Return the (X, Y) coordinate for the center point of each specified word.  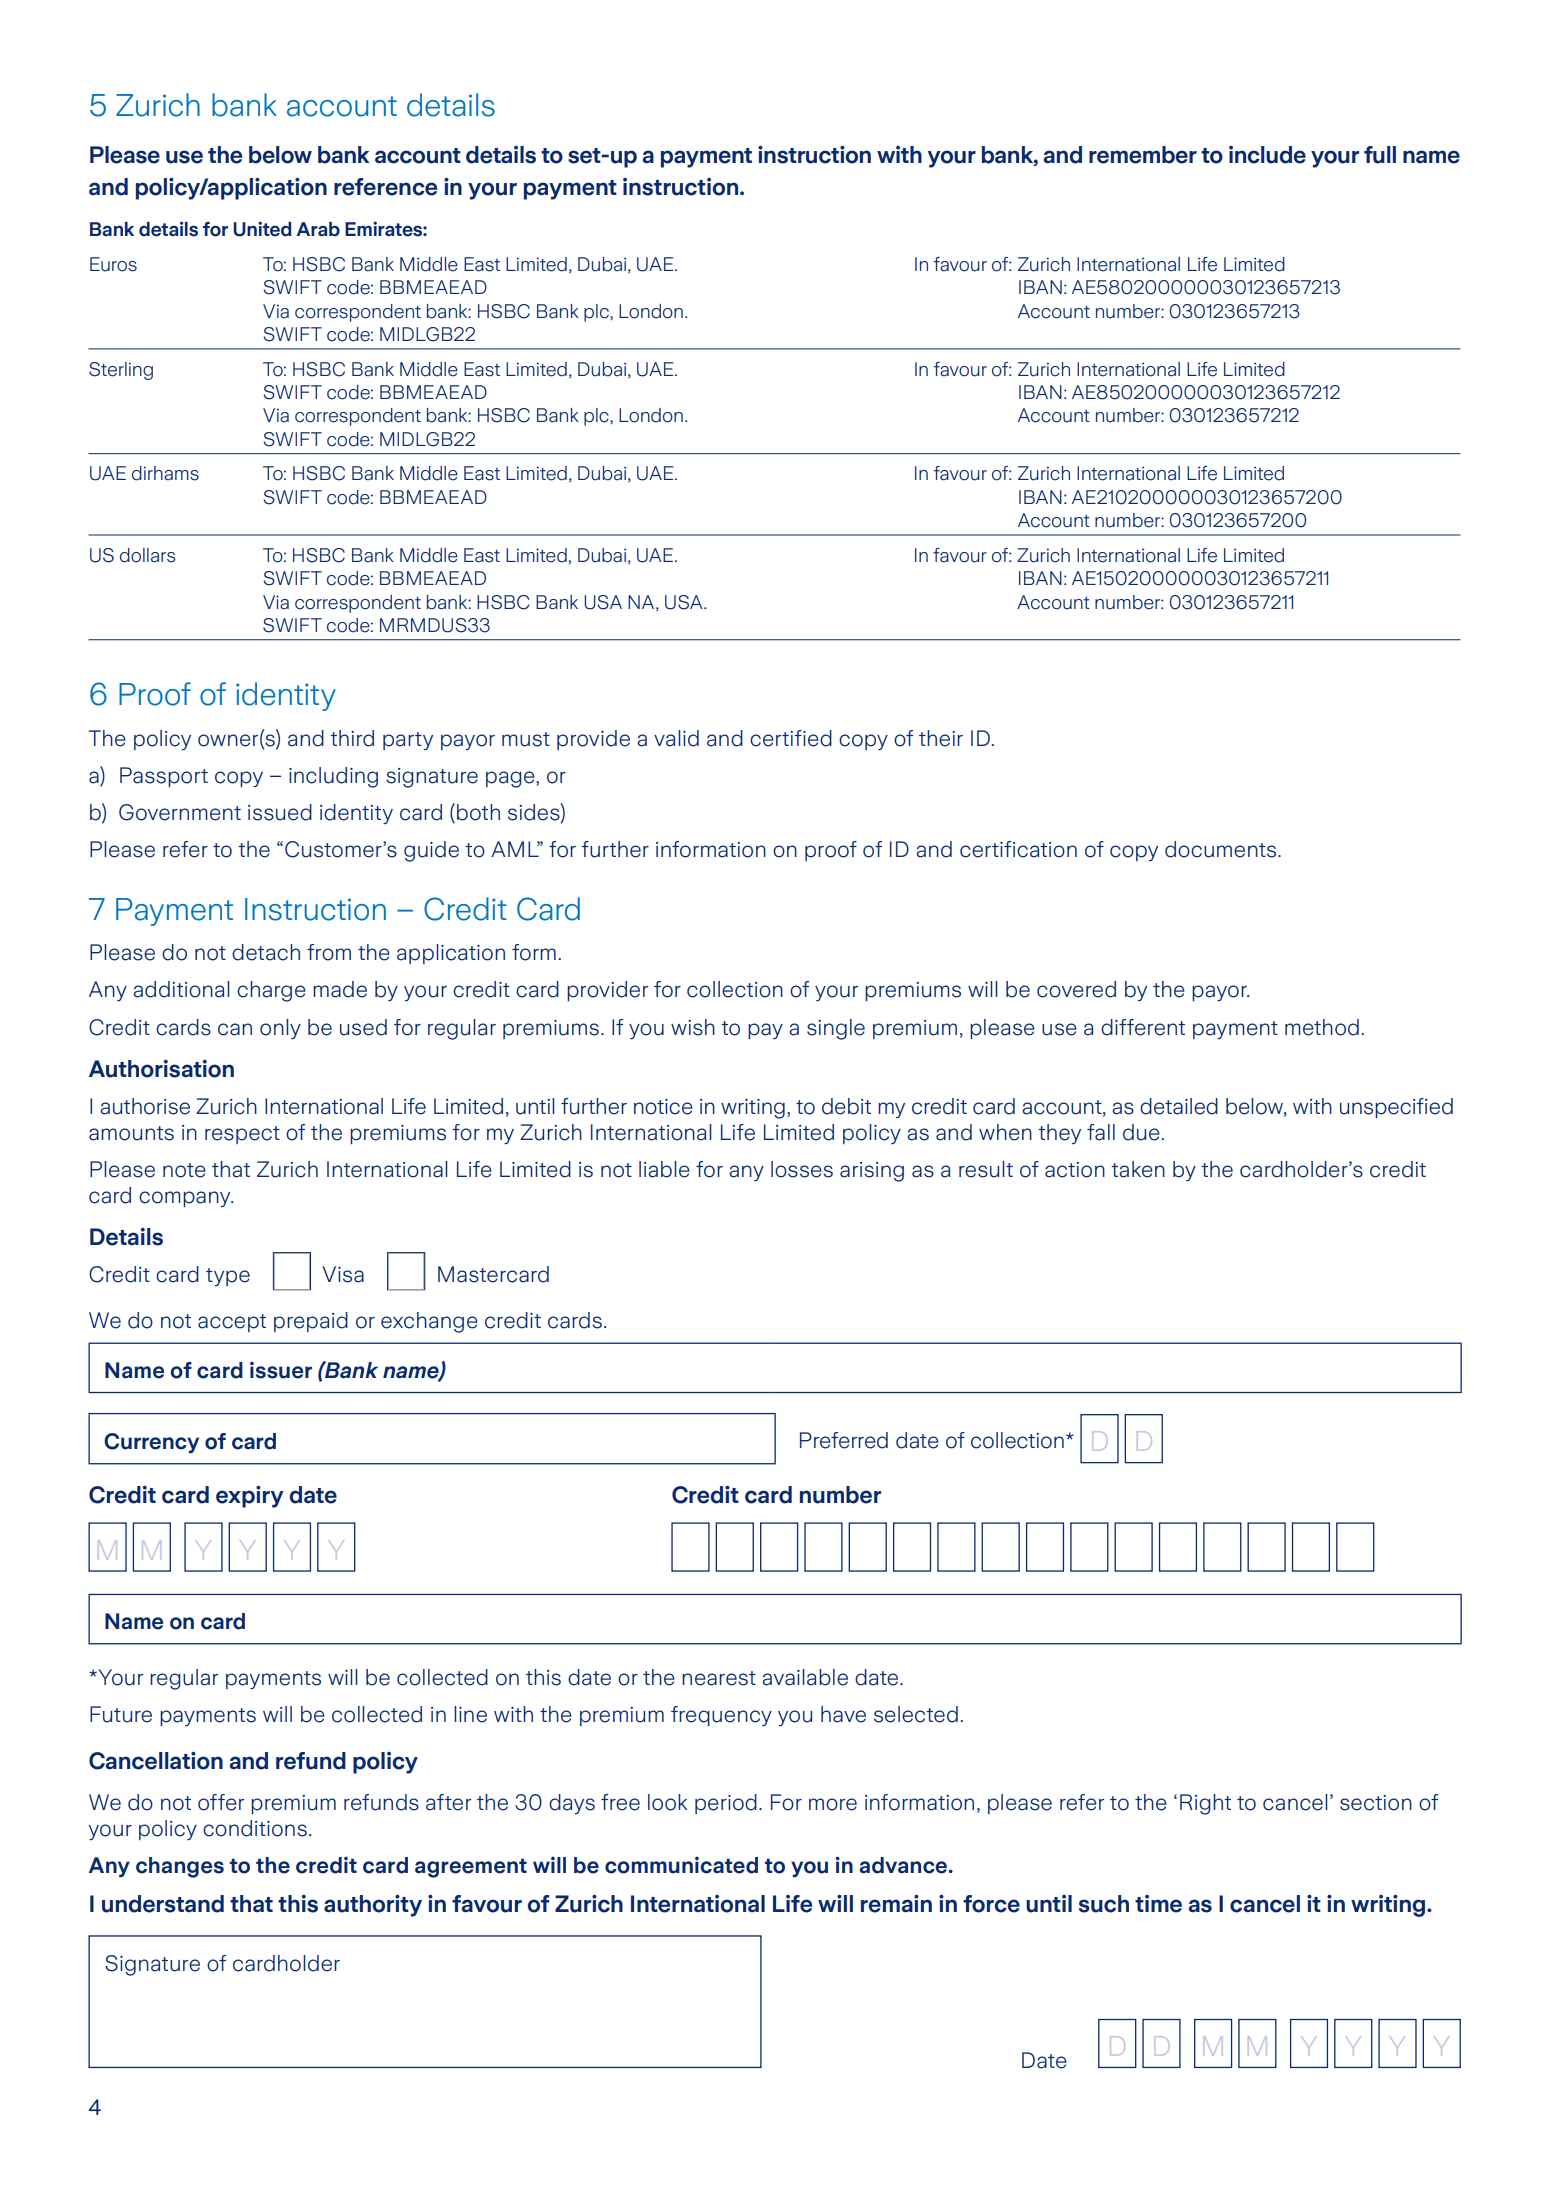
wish (693, 1027)
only (280, 1029)
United (262, 229)
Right (1205, 1804)
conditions (255, 1828)
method (1322, 1027)
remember (1143, 155)
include (1267, 155)
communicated (681, 1865)
